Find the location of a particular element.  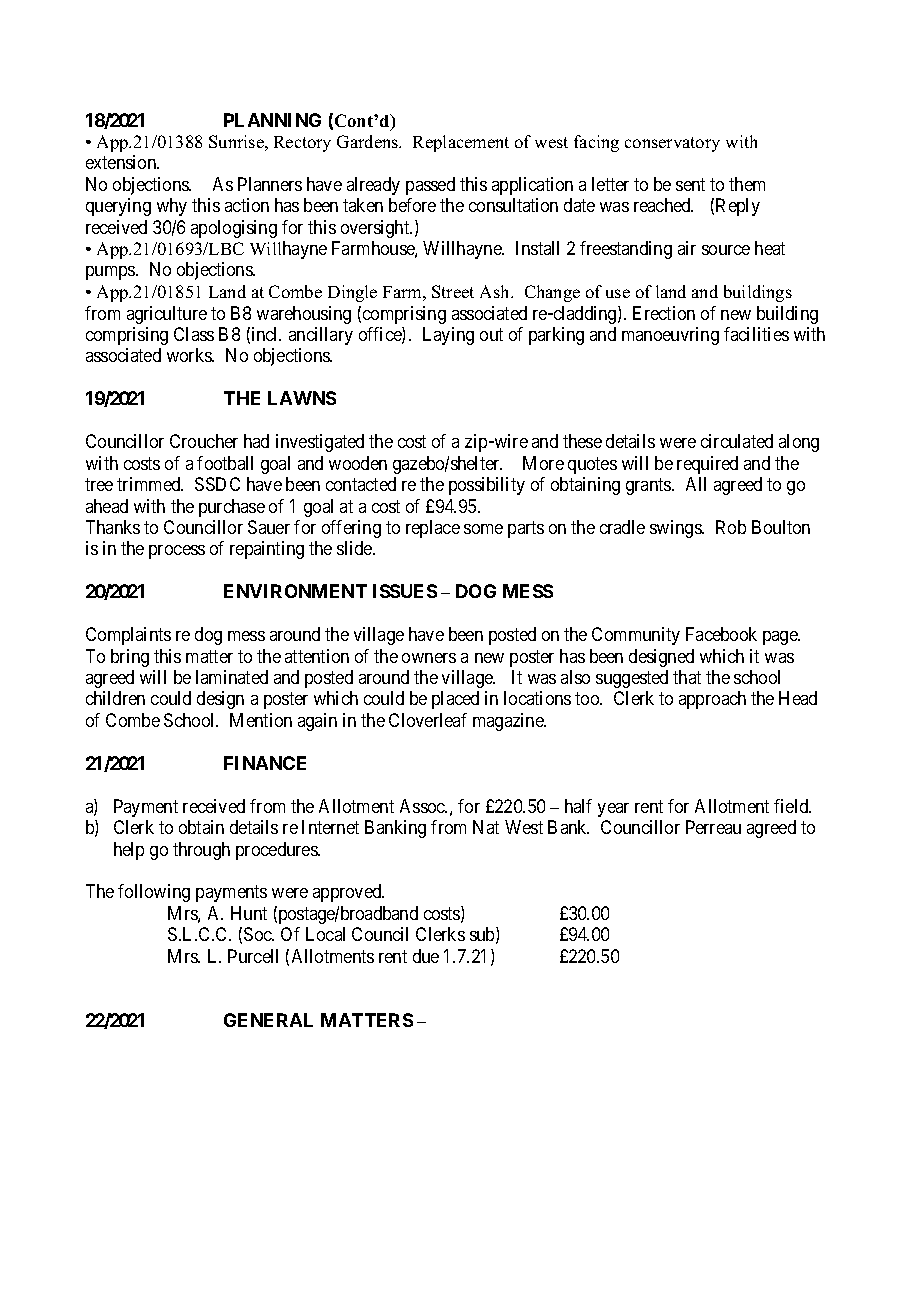

process is located at coordinates (177, 552).
